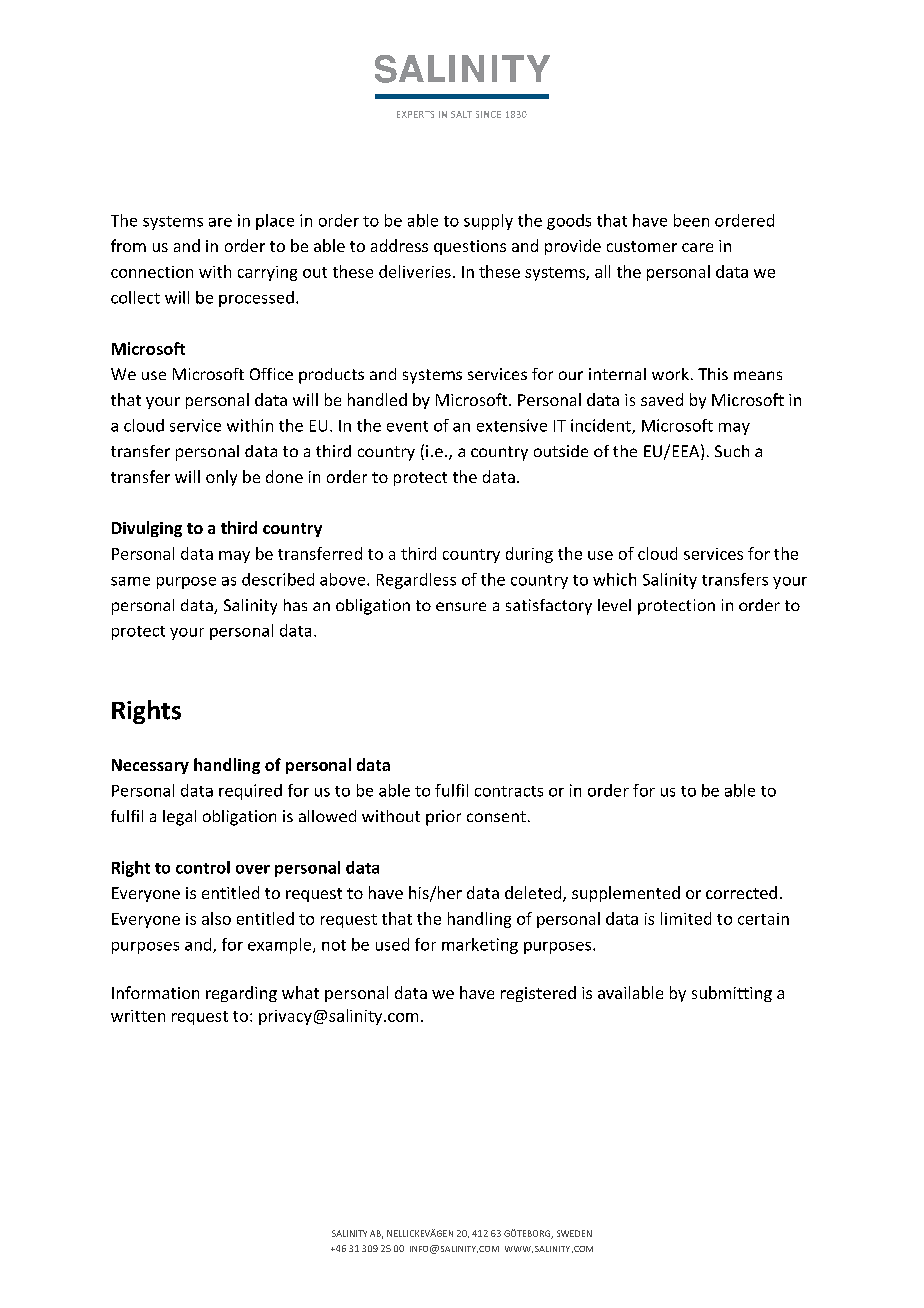 Image resolution: width=924 pixels, height=1308 pixels. Describe the element at coordinates (697, 247) in the screenshot. I see `care` at that location.
